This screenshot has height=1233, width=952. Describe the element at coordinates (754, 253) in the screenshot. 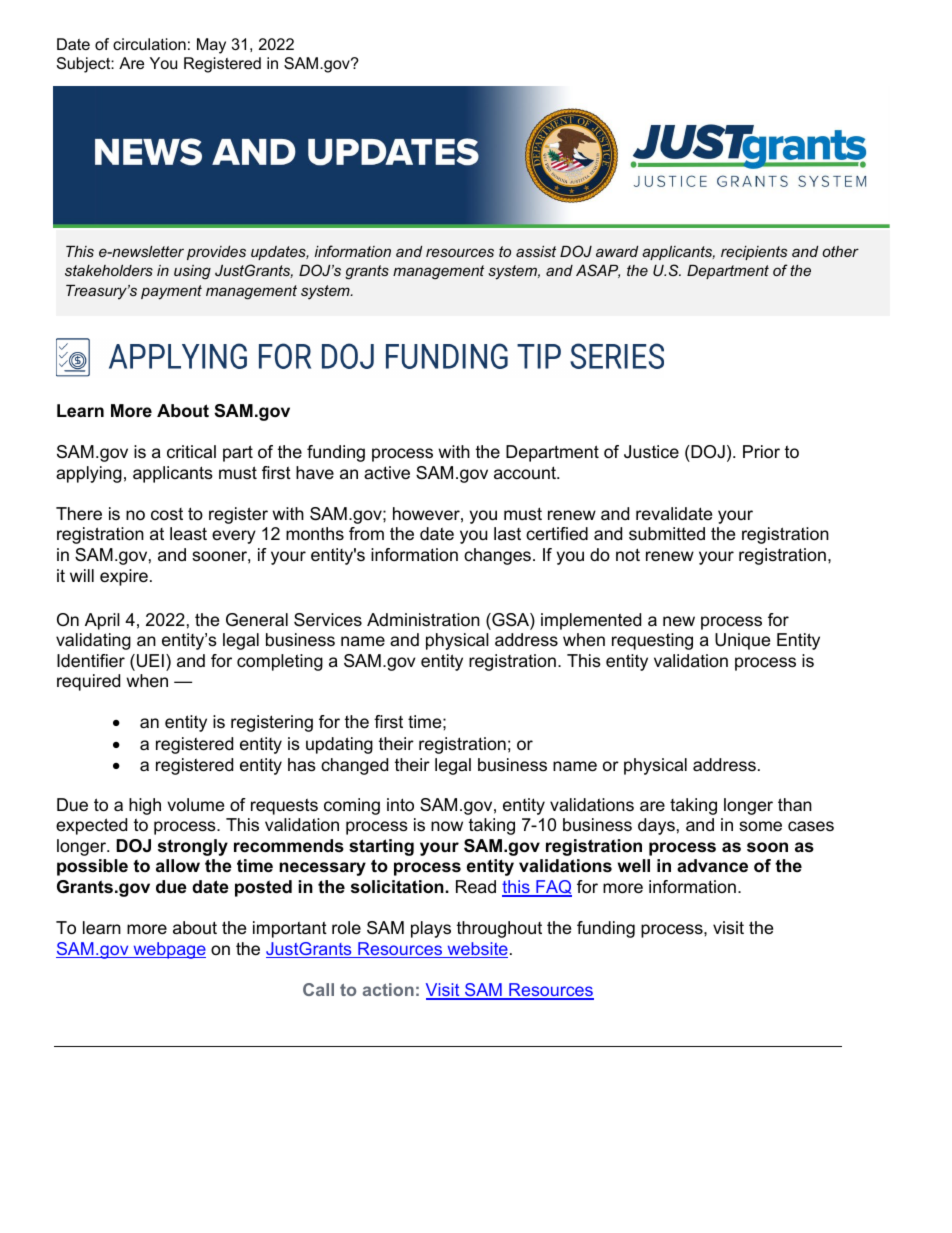

I see `recipients` at that location.
